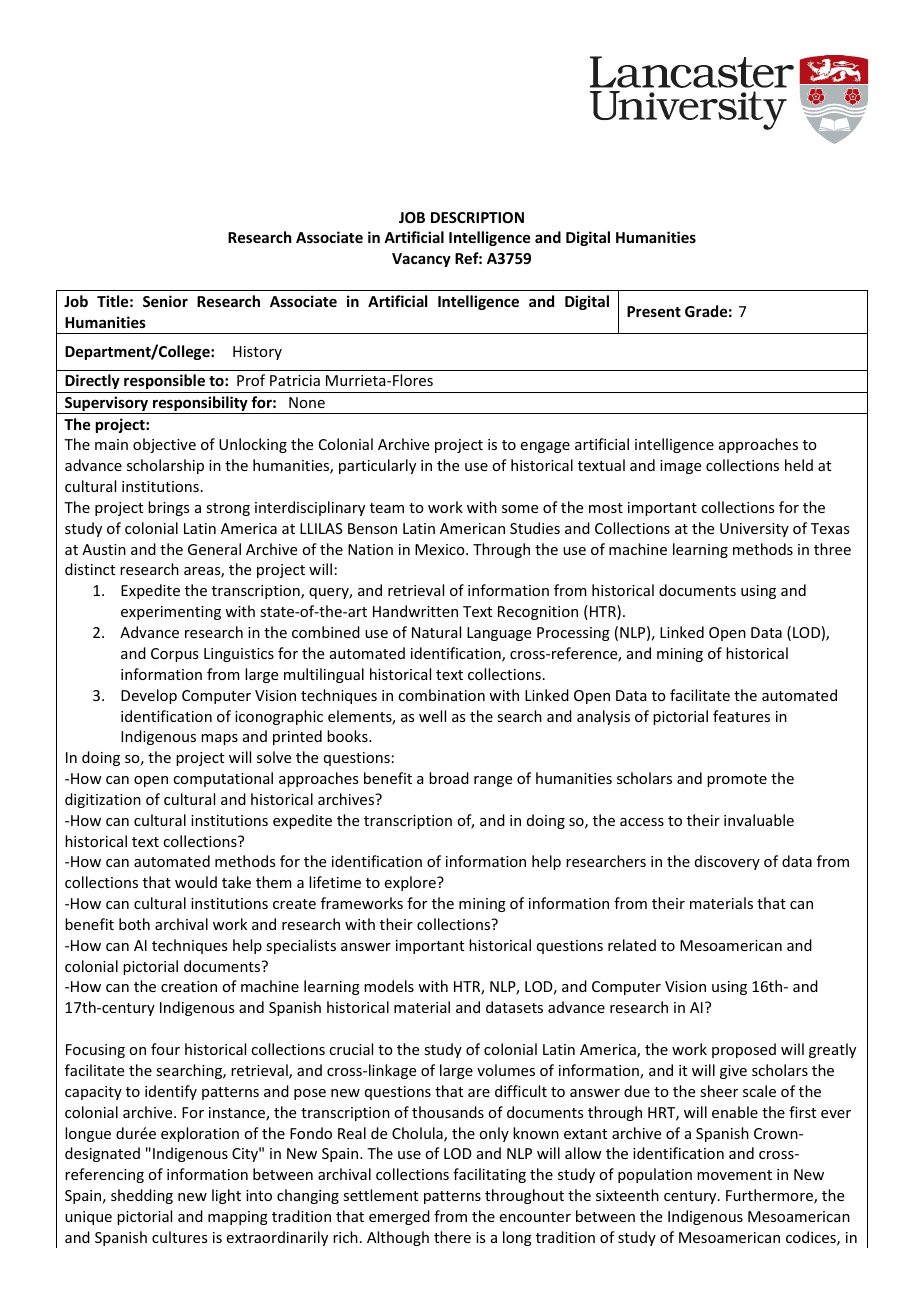 The width and height of the screenshot is (924, 1307). I want to click on General, so click(214, 549).
